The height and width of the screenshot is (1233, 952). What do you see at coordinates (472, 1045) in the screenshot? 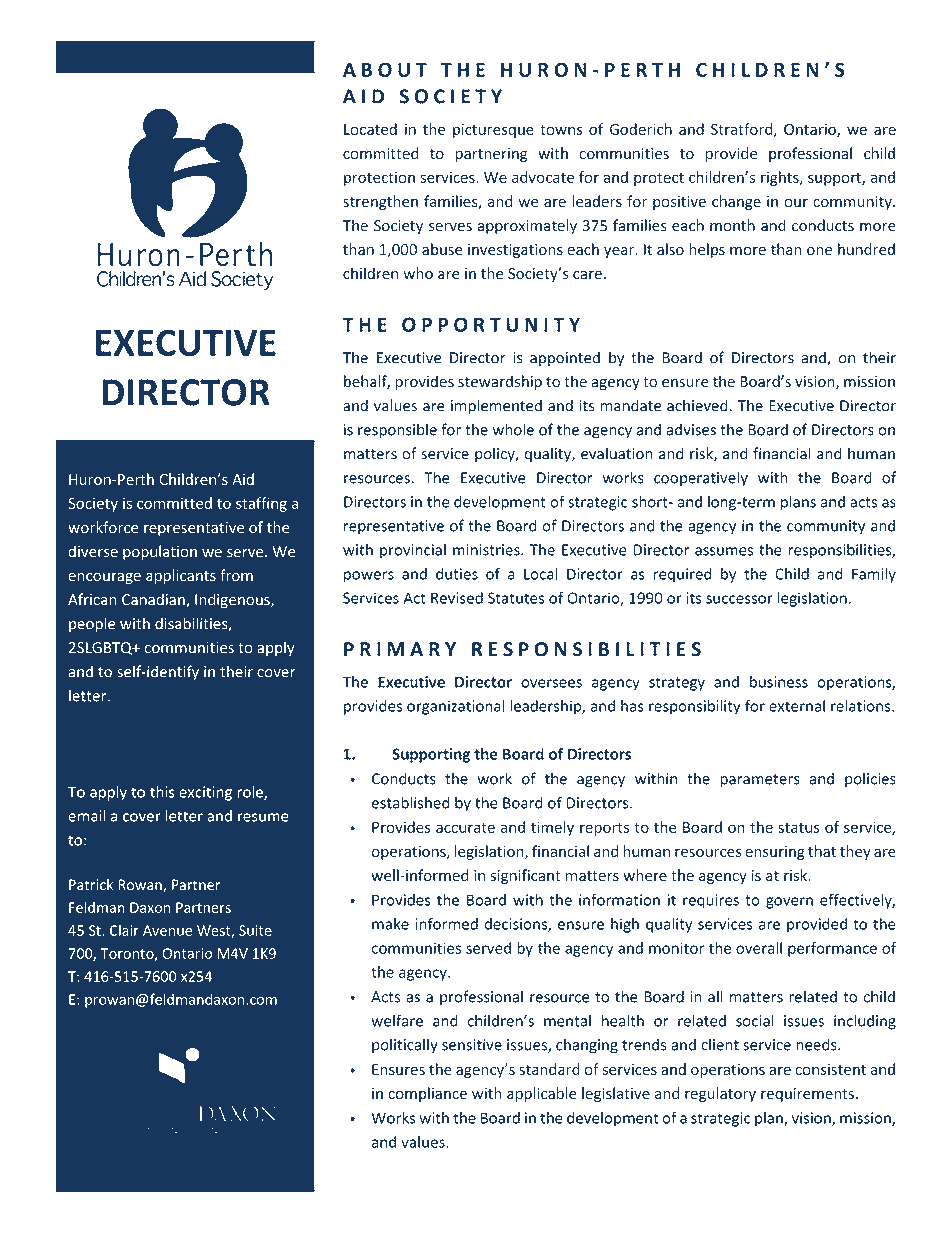
I see `sensitive` at bounding box center [472, 1045].
